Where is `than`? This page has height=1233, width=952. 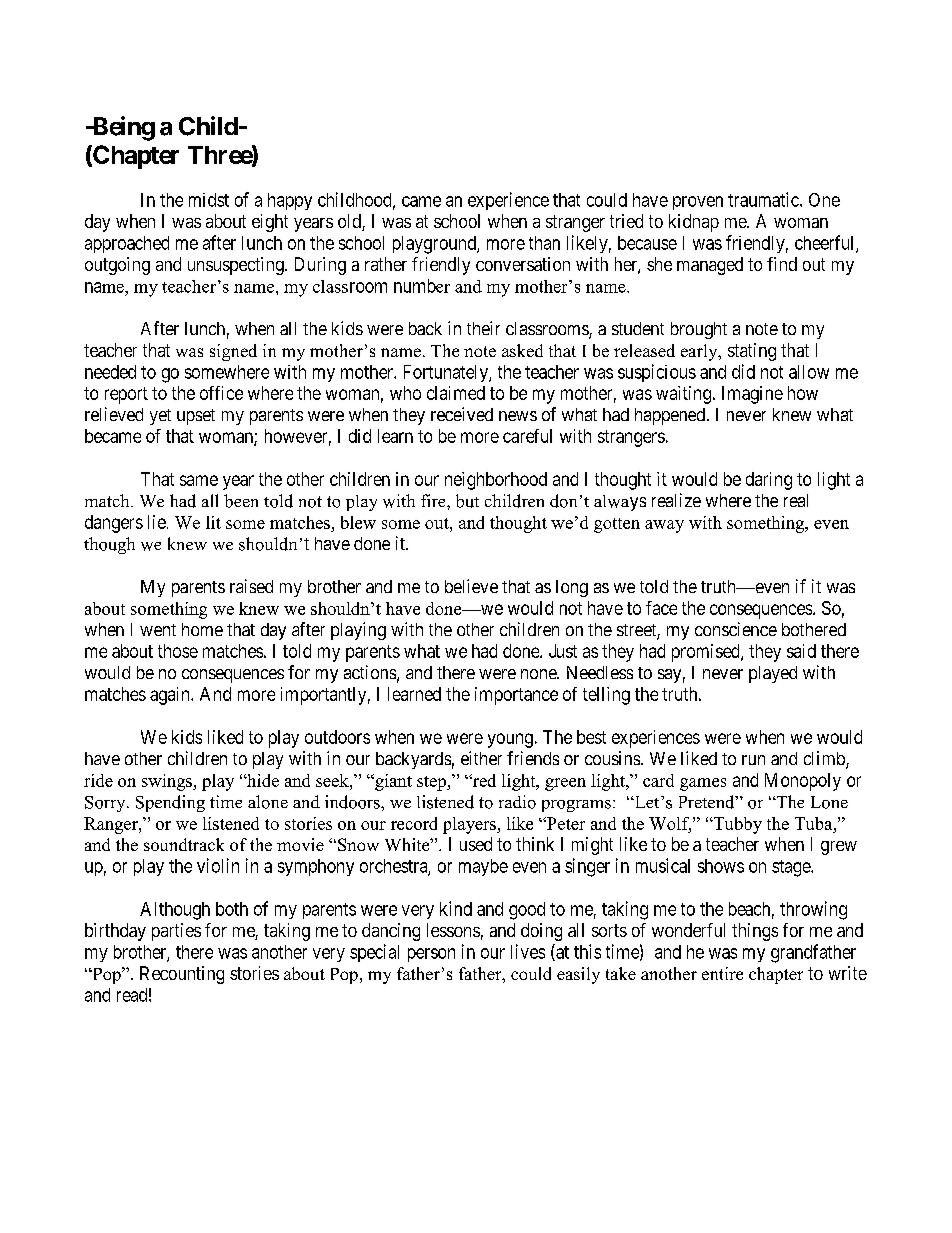
than is located at coordinates (544, 243).
